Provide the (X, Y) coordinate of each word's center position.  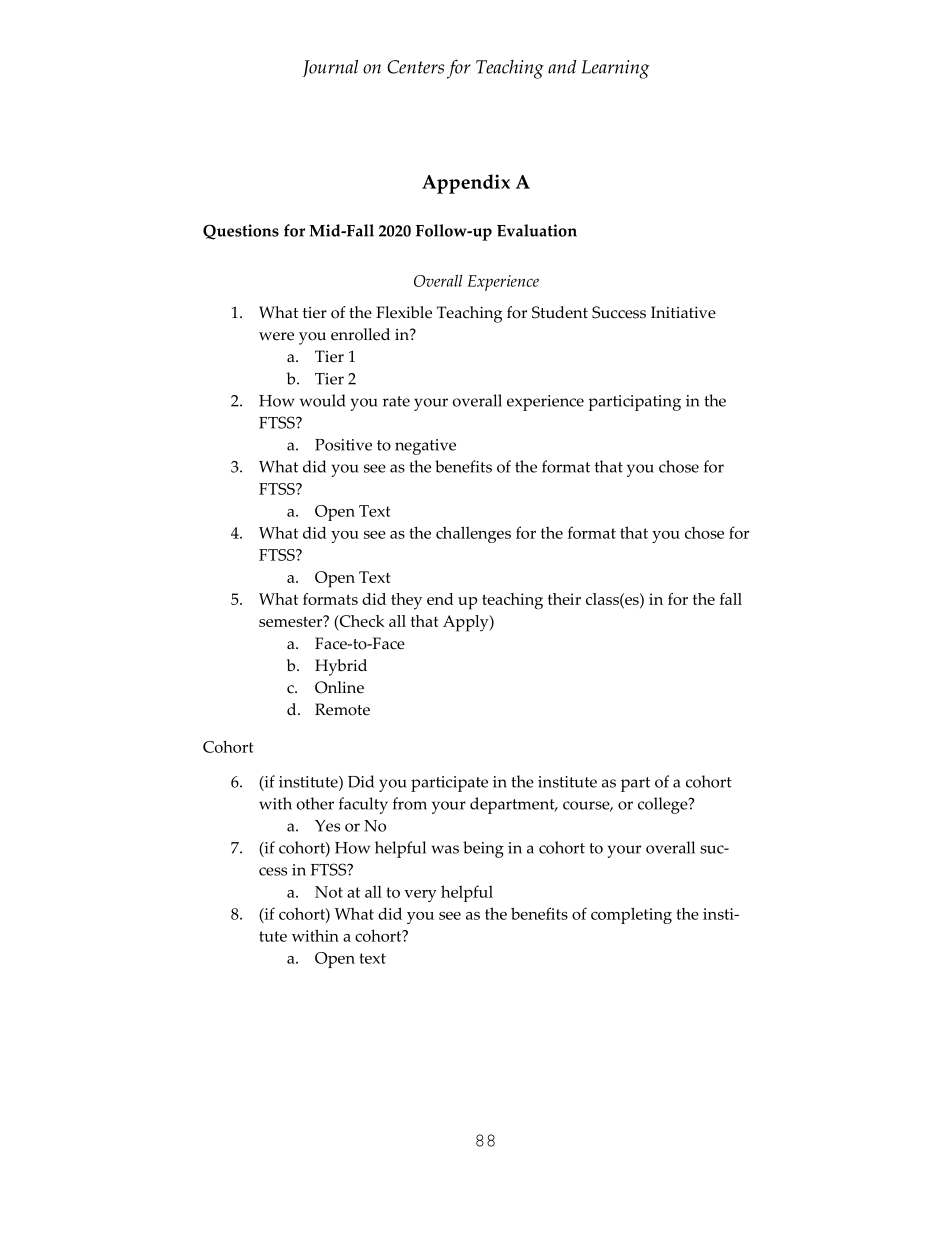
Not (329, 892)
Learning (615, 69)
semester (292, 621)
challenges (473, 534)
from (410, 803)
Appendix (466, 184)
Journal (330, 68)
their (564, 599)
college (664, 805)
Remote (342, 709)
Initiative (683, 312)
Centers (415, 67)
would (323, 400)
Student (560, 312)
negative (425, 447)
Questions (241, 232)
